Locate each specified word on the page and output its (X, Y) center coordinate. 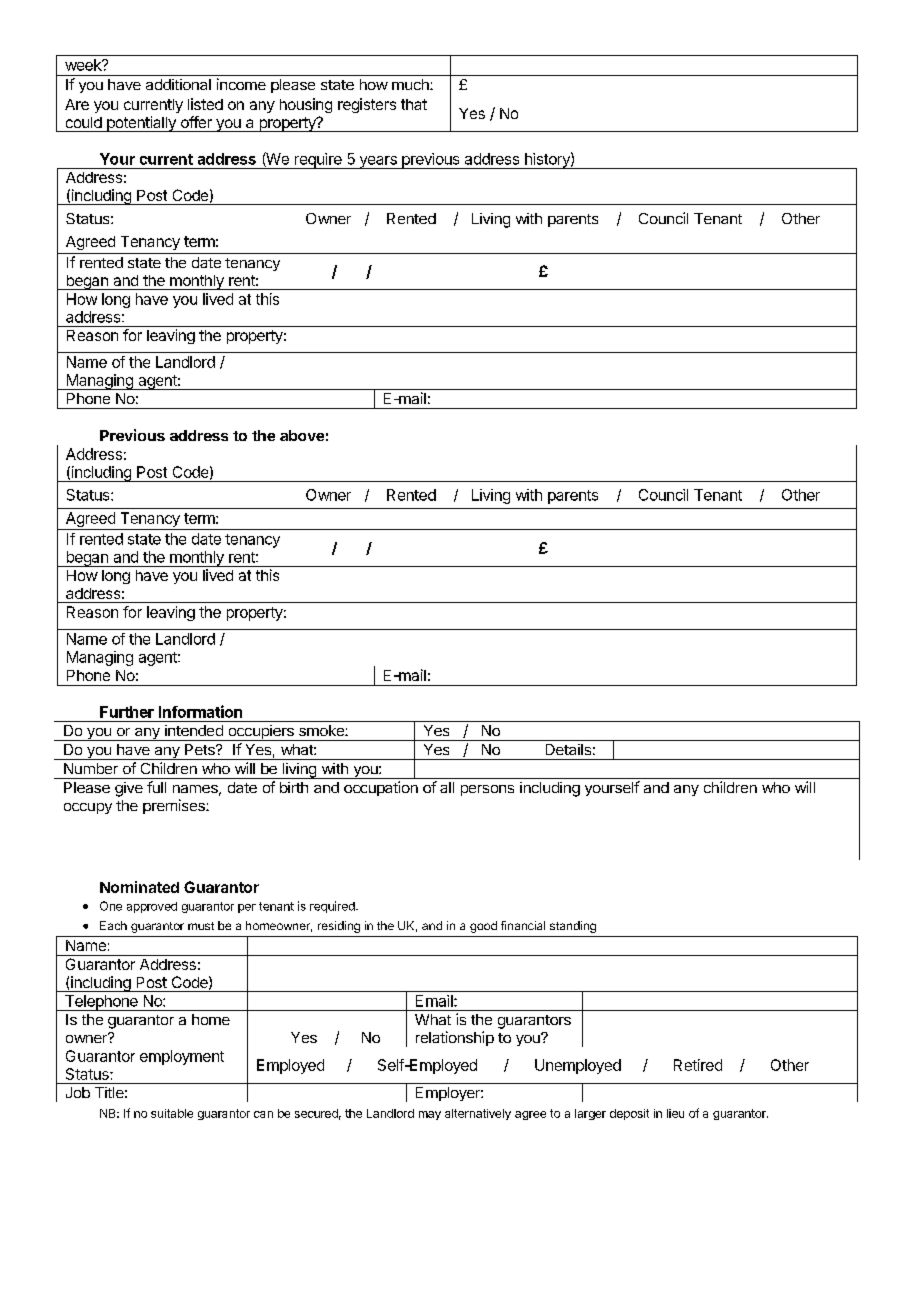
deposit (629, 1114)
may (430, 1115)
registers (367, 105)
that (414, 104)
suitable (172, 1113)
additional (178, 84)
